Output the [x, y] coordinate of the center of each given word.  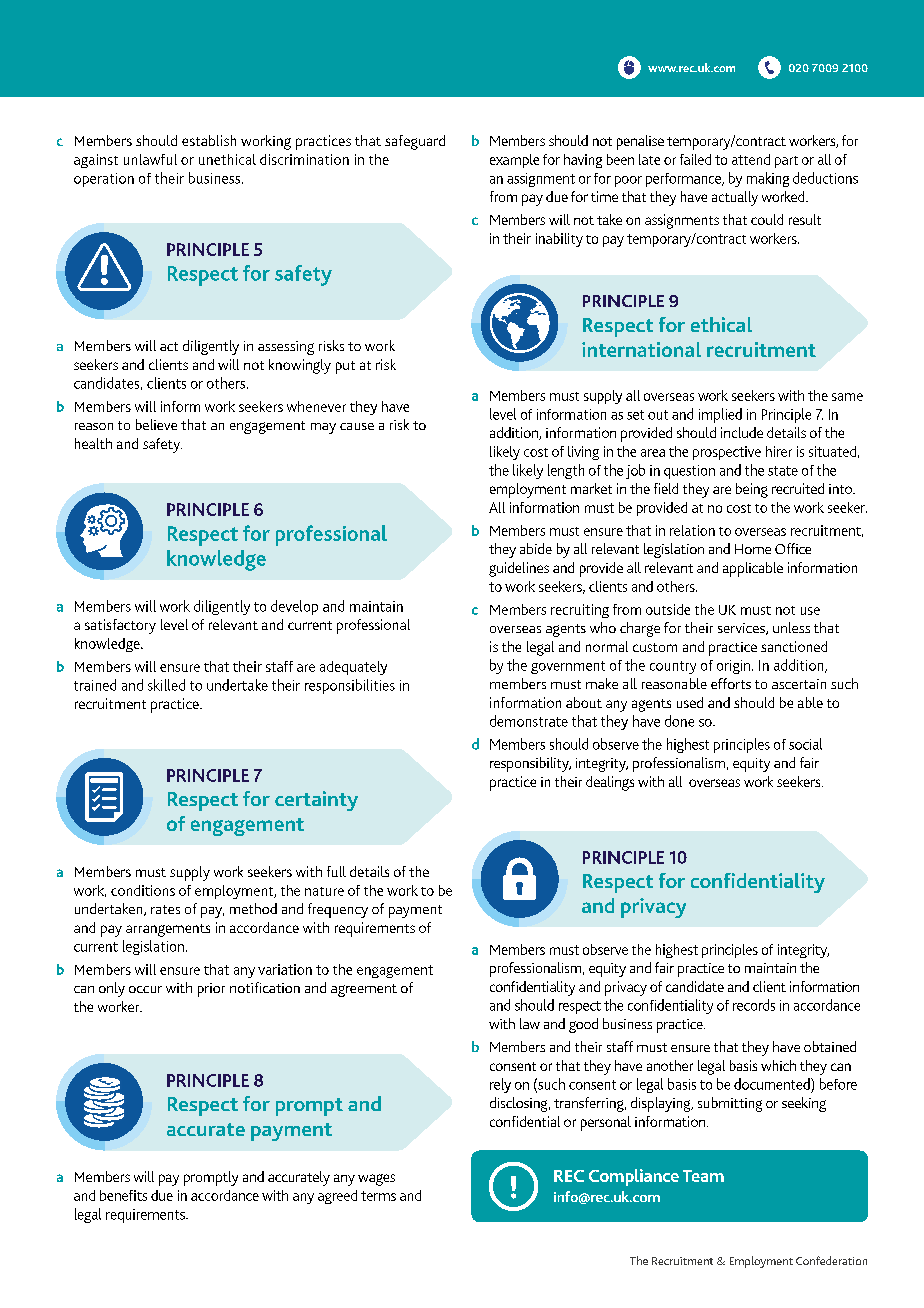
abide [536, 548]
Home [753, 549]
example [514, 161]
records [754, 1005]
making [768, 179]
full [336, 871]
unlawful [150, 159]
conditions [143, 890]
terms [378, 1196]
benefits [123, 1195]
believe [156, 424]
